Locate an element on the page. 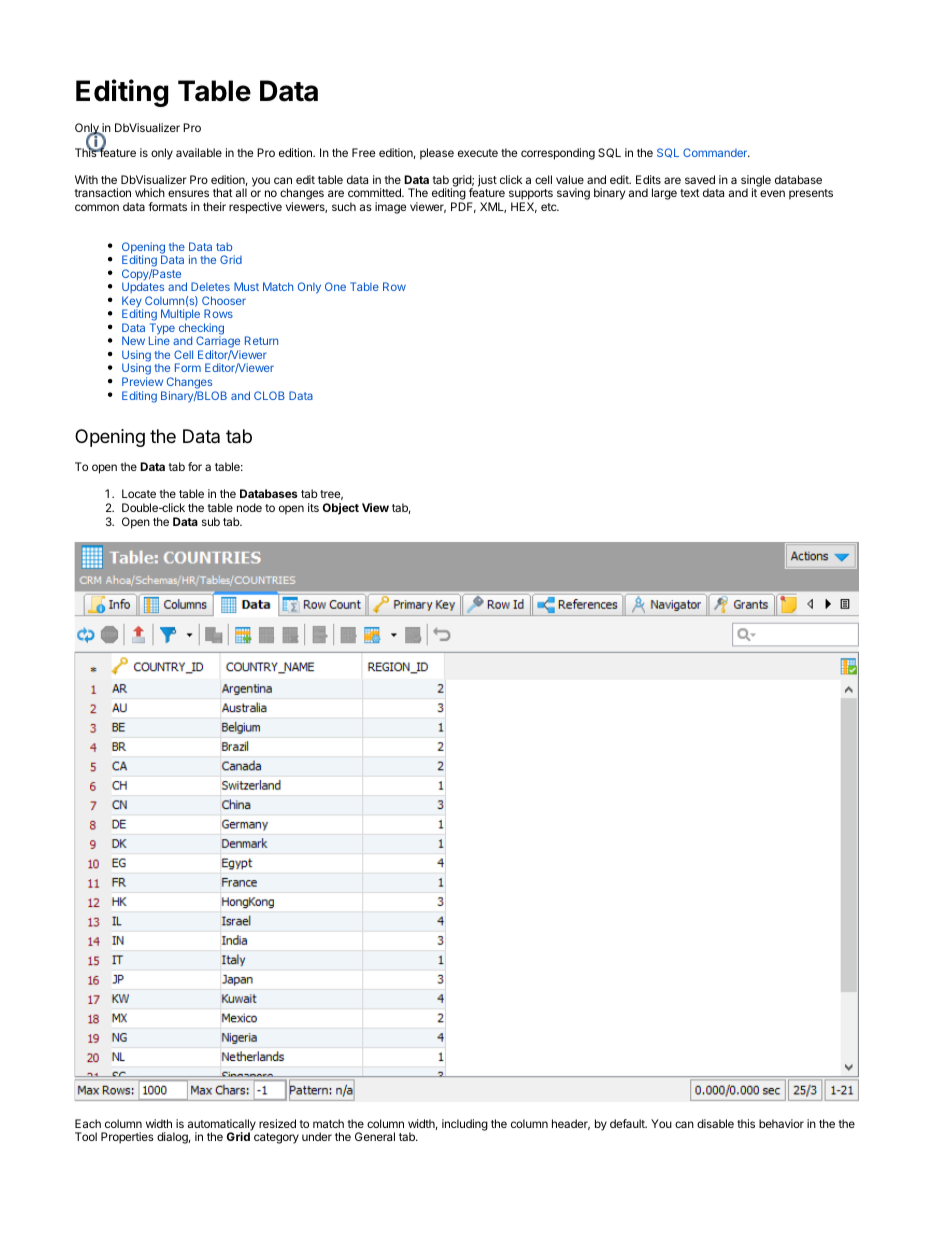 Image resolution: width=952 pixels, height=1233 pixels. Locate is located at coordinates (139, 493).
